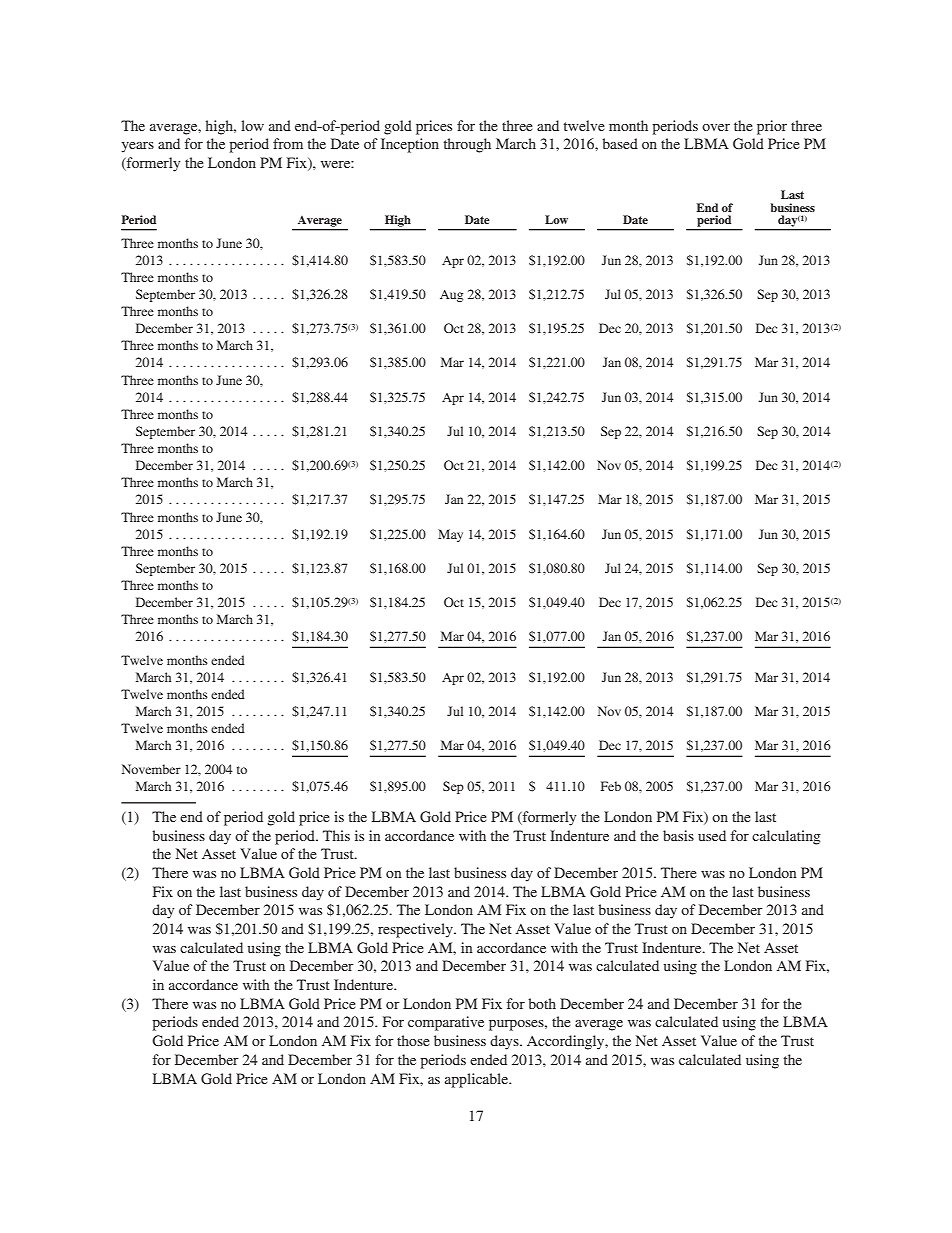  Describe the element at coordinates (151, 769) in the document. I see `November` at that location.
